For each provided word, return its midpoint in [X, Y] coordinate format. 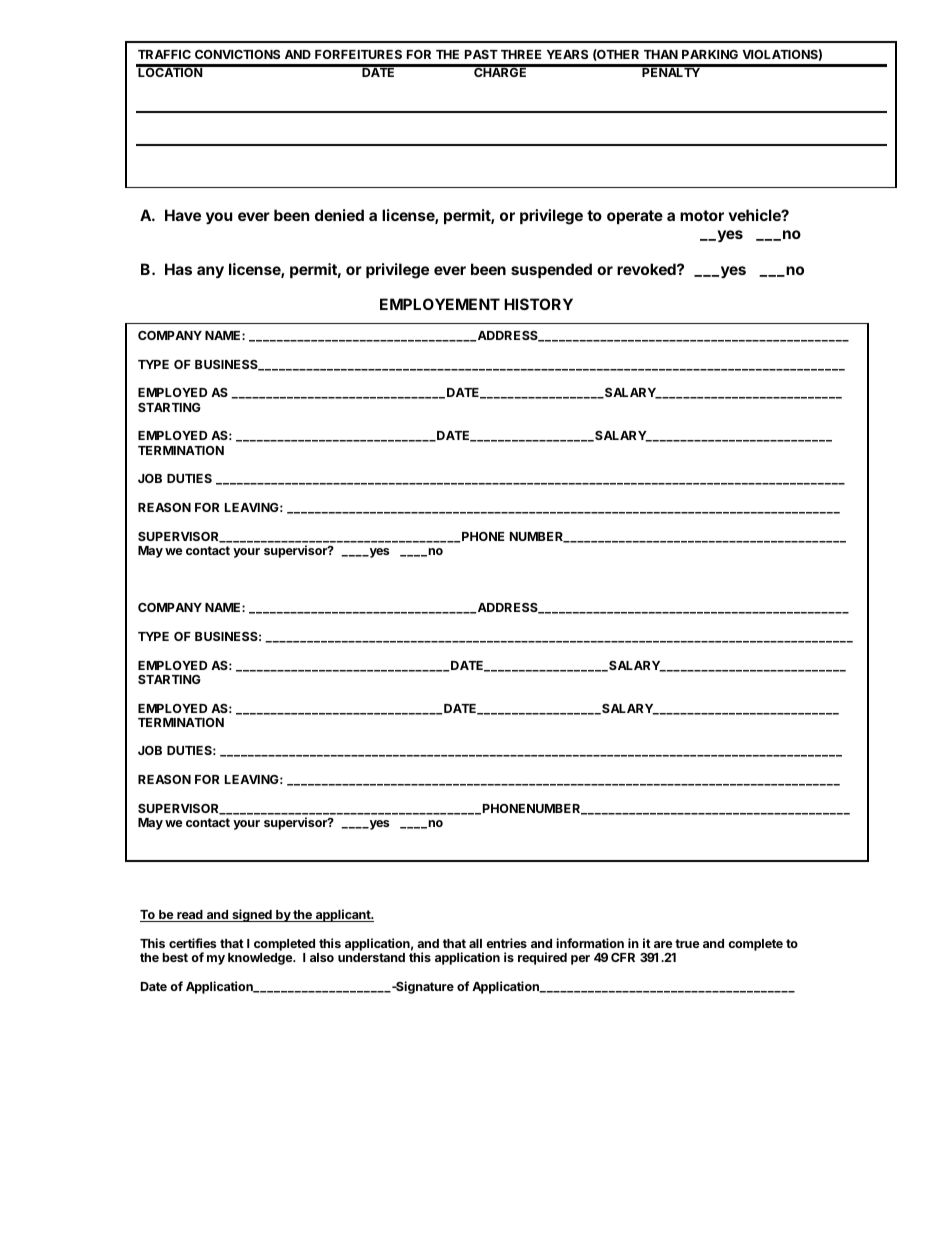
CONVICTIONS [237, 54]
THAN [661, 54]
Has [178, 269]
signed [252, 915]
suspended [551, 270]
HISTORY [538, 304]
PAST [481, 54]
